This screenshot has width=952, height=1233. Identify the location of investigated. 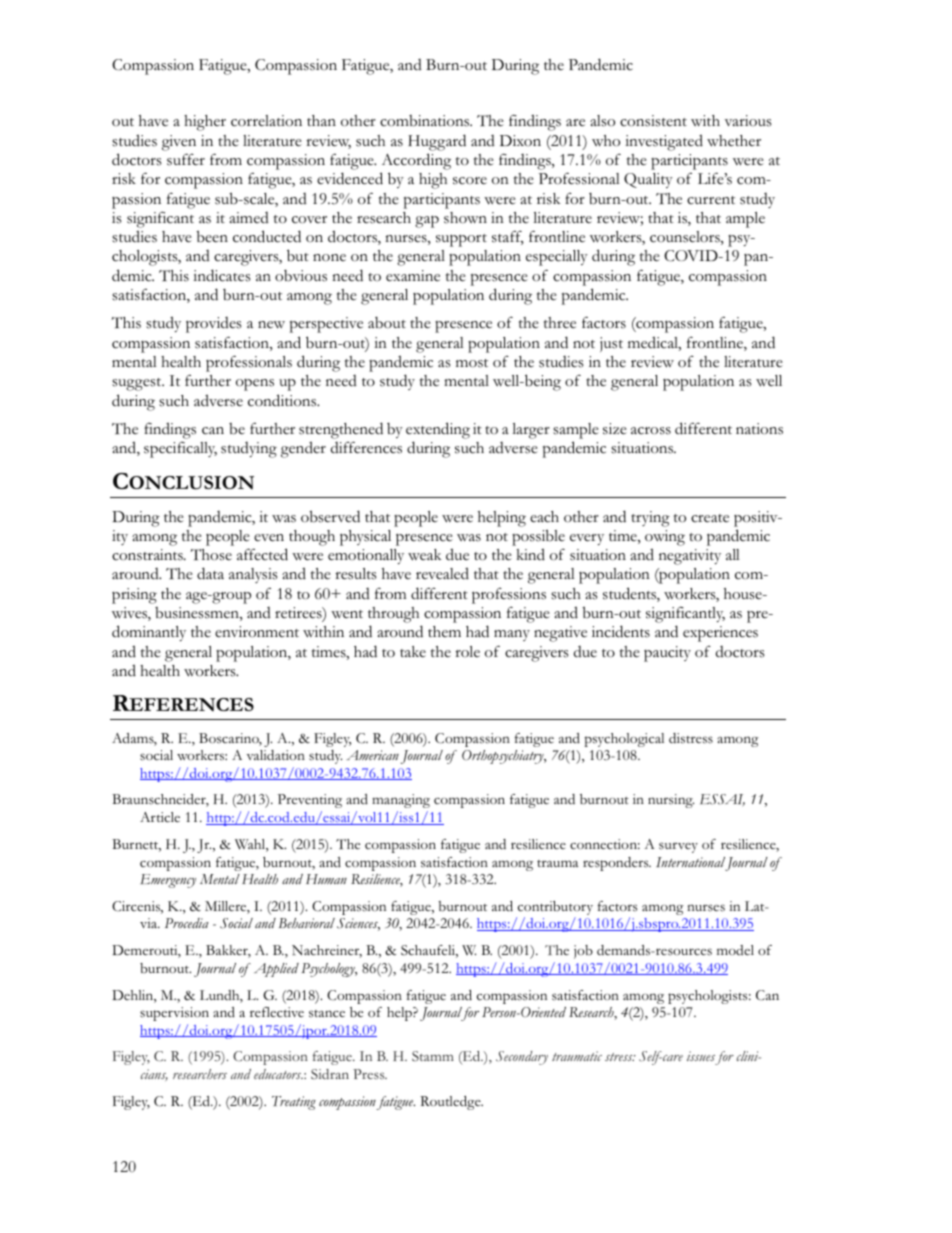
(664, 142).
